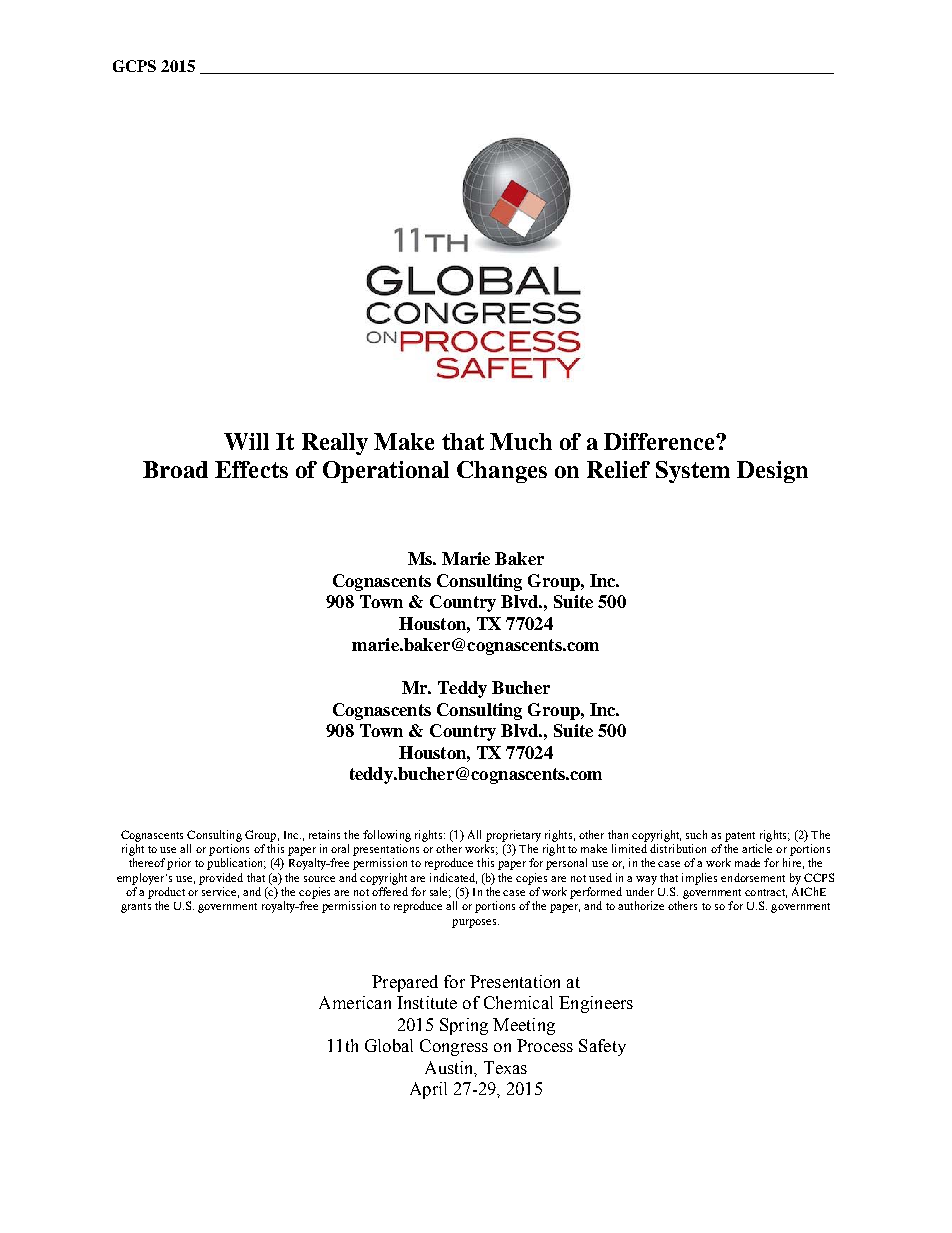  I want to click on Global, so click(389, 1045).
